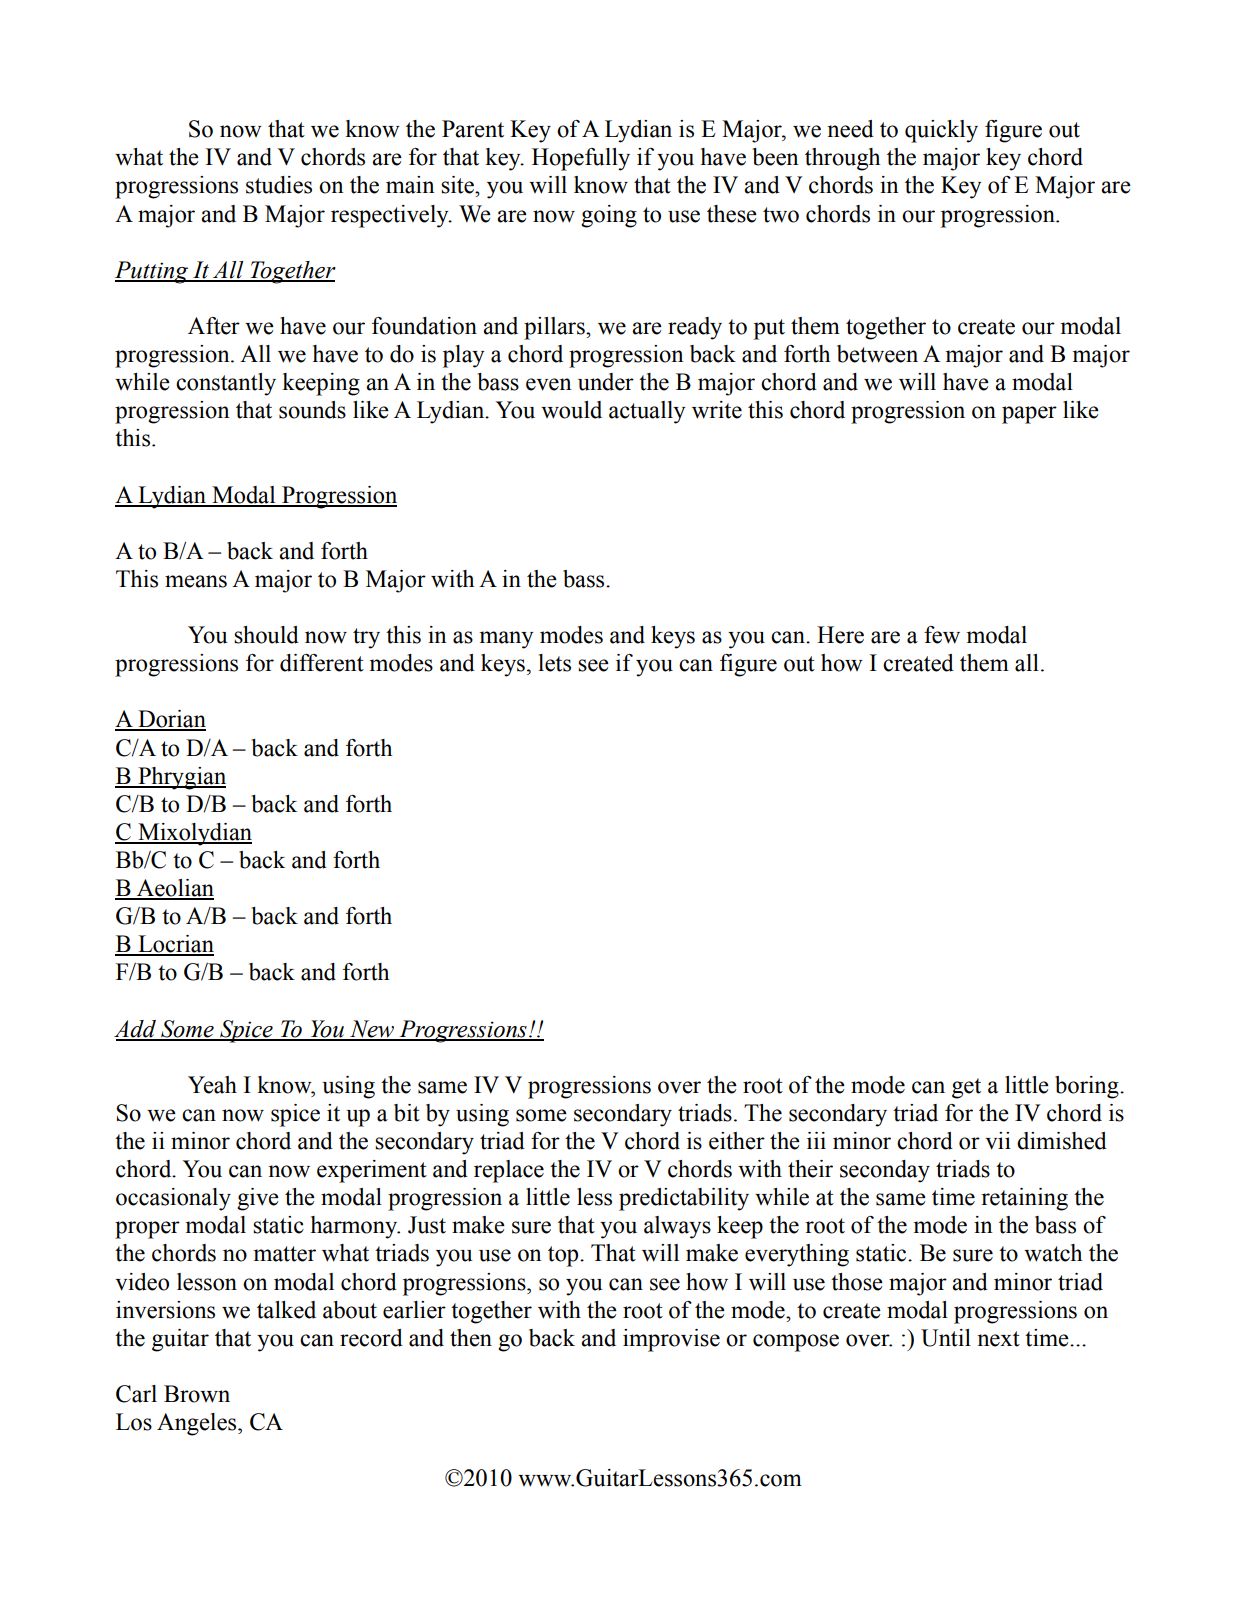 The image size is (1246, 1613). Describe the element at coordinates (312, 410) in the screenshot. I see `sounds` at that location.
